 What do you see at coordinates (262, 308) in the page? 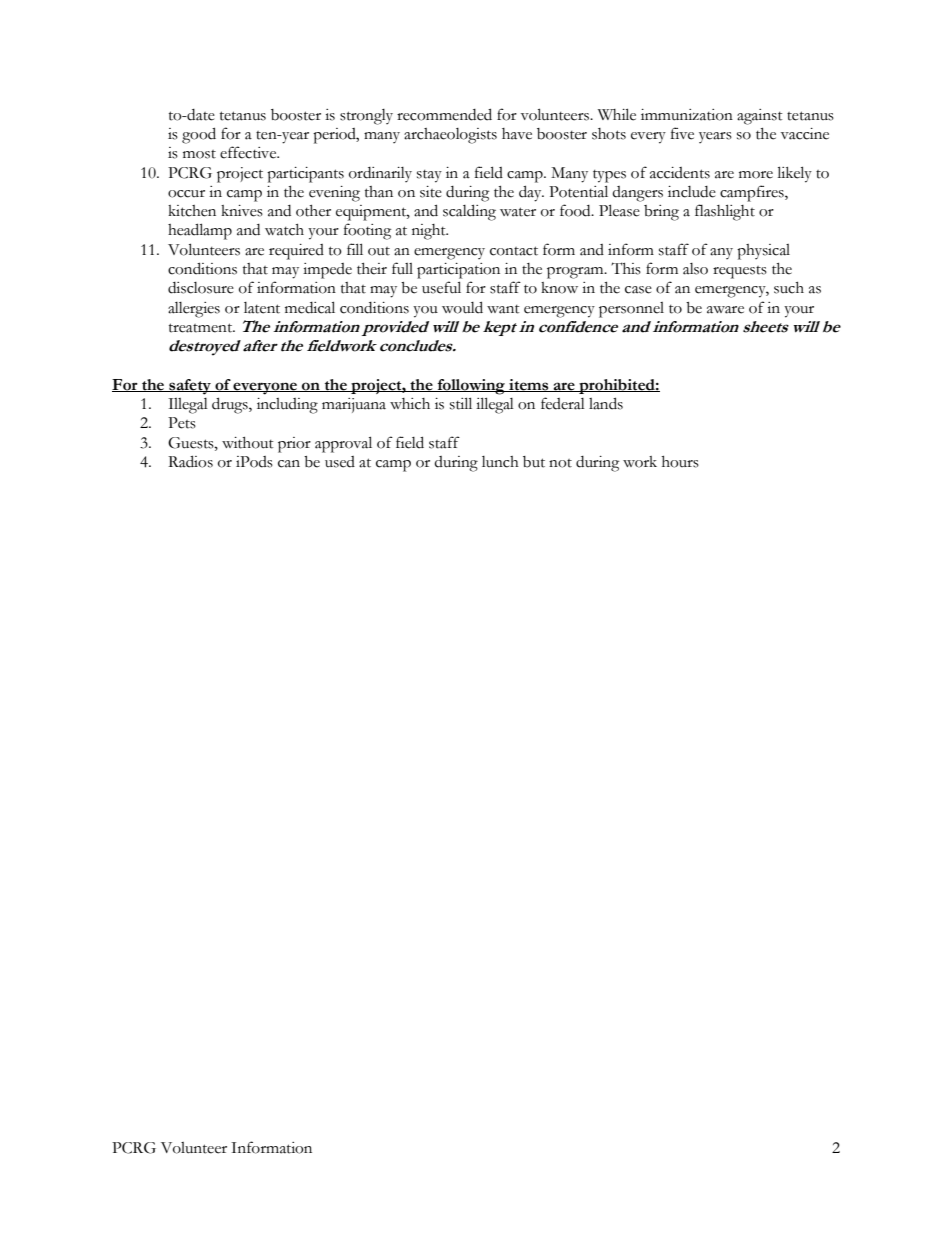
I see `latent` at bounding box center [262, 308].
